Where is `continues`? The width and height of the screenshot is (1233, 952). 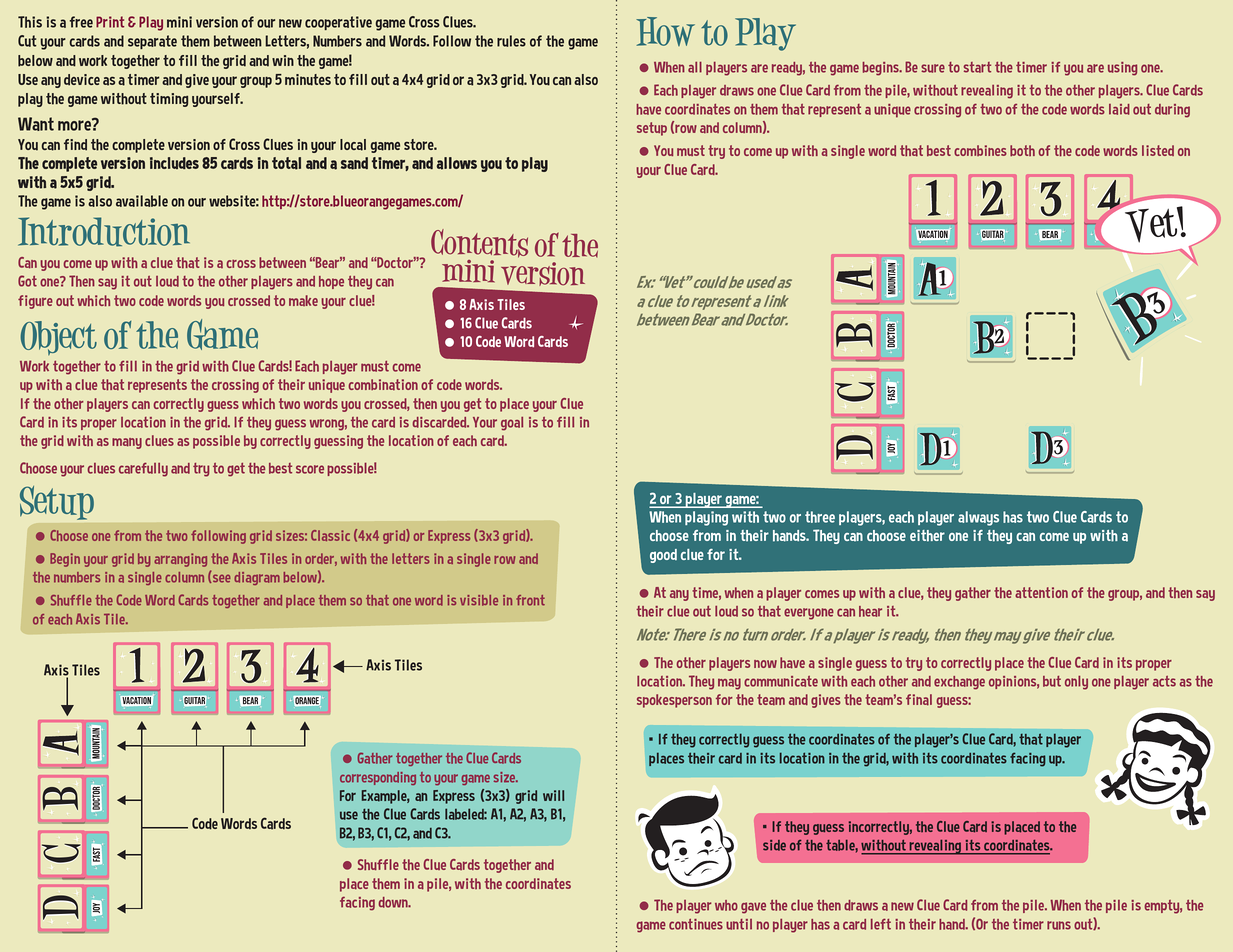
continues is located at coordinates (696, 924).
